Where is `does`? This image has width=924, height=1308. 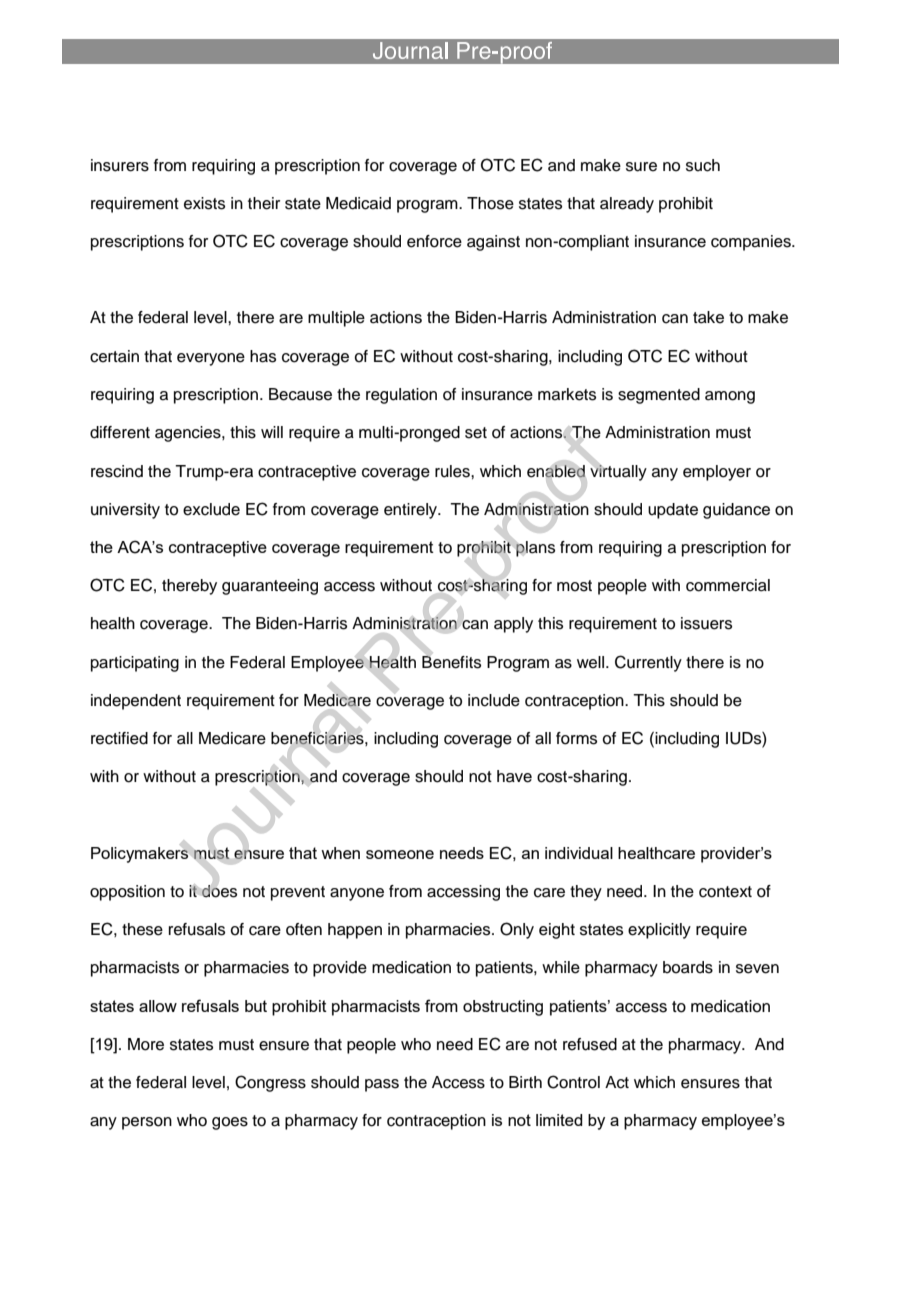 does is located at coordinates (219, 891).
